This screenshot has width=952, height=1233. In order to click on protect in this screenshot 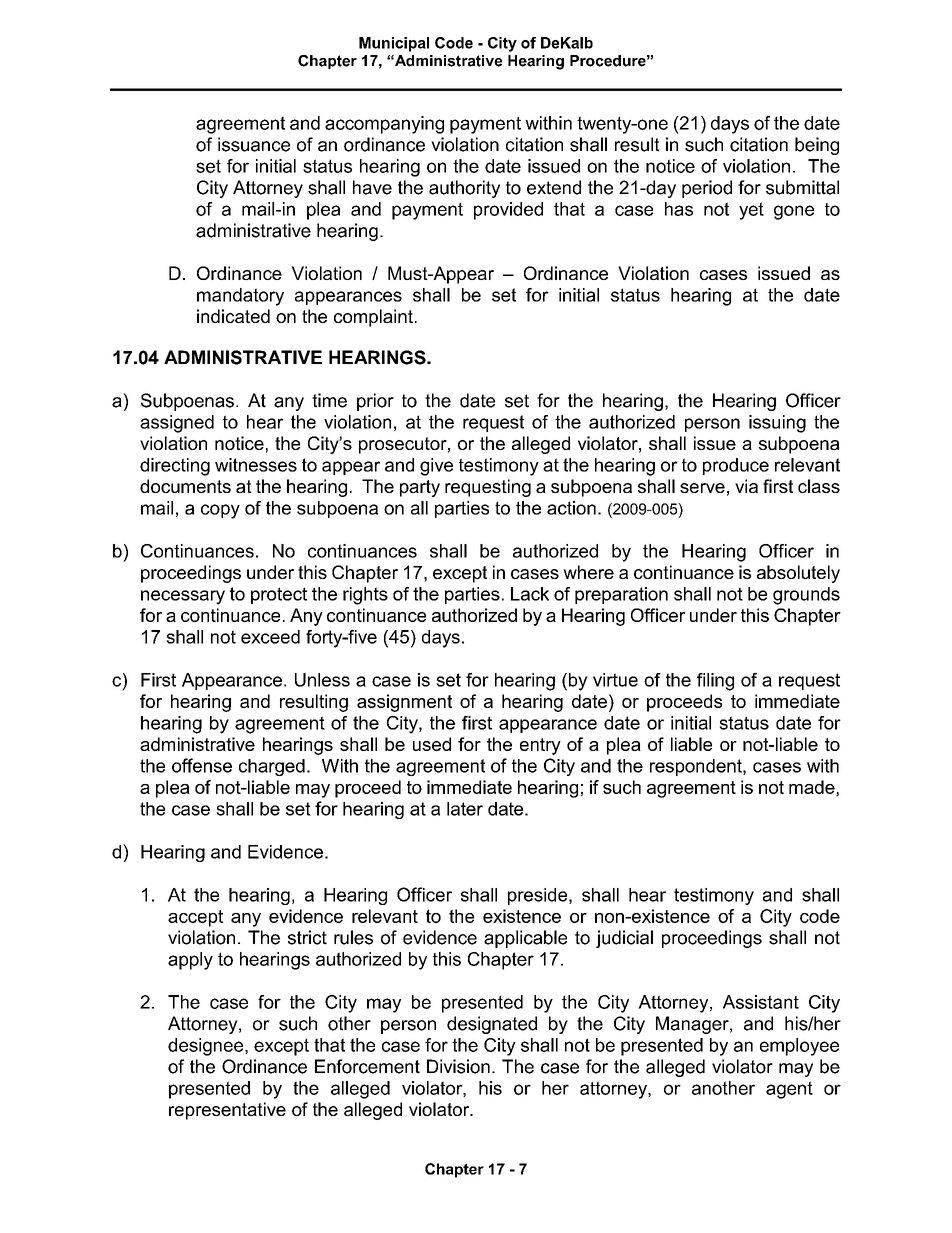, I will do `click(279, 595)`.
